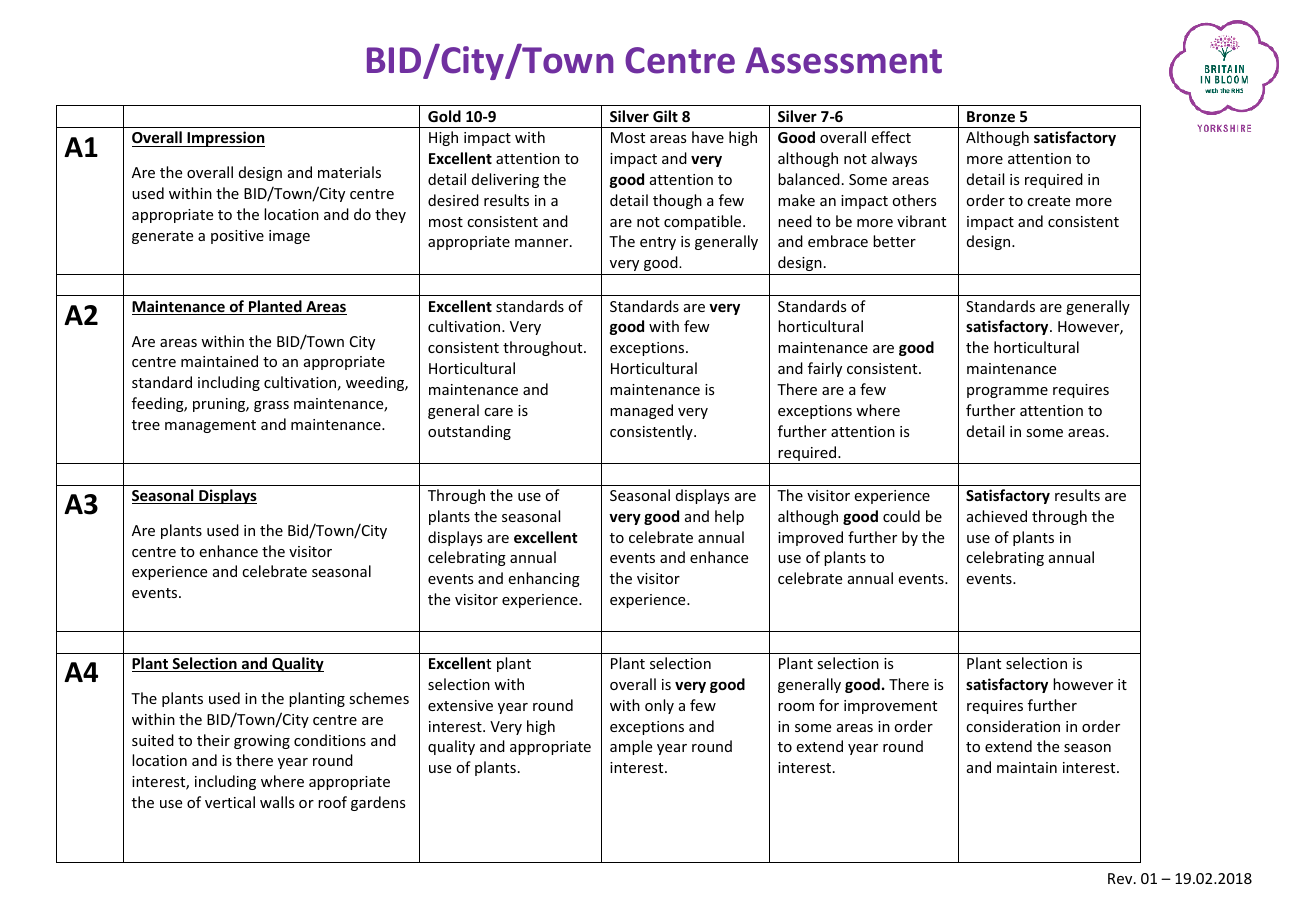 Image resolution: width=1308 pixels, height=924 pixels. What do you see at coordinates (641, 411) in the screenshot?
I see `managed` at bounding box center [641, 411].
